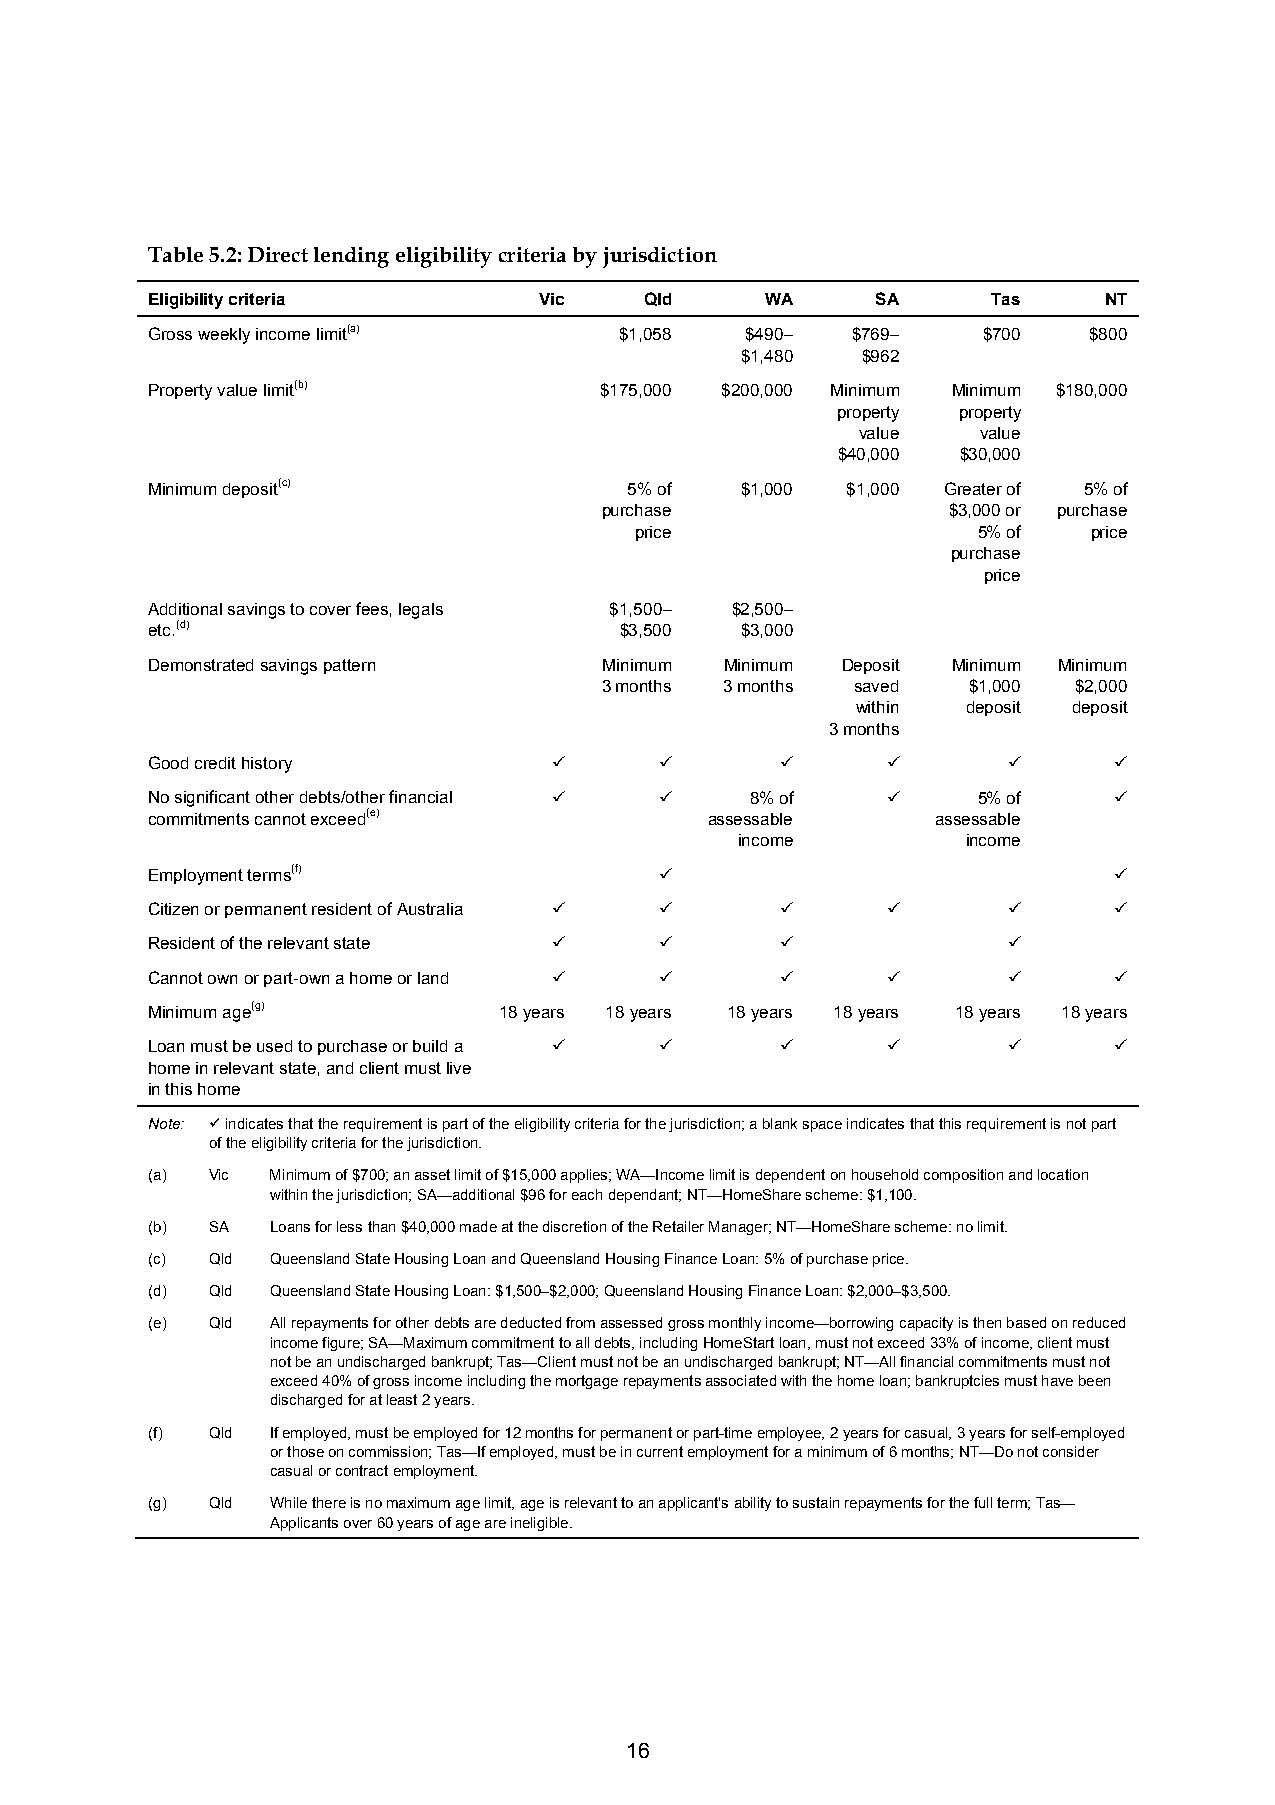 This document has width=1275, height=1805. I want to click on Direct, so click(278, 254).
